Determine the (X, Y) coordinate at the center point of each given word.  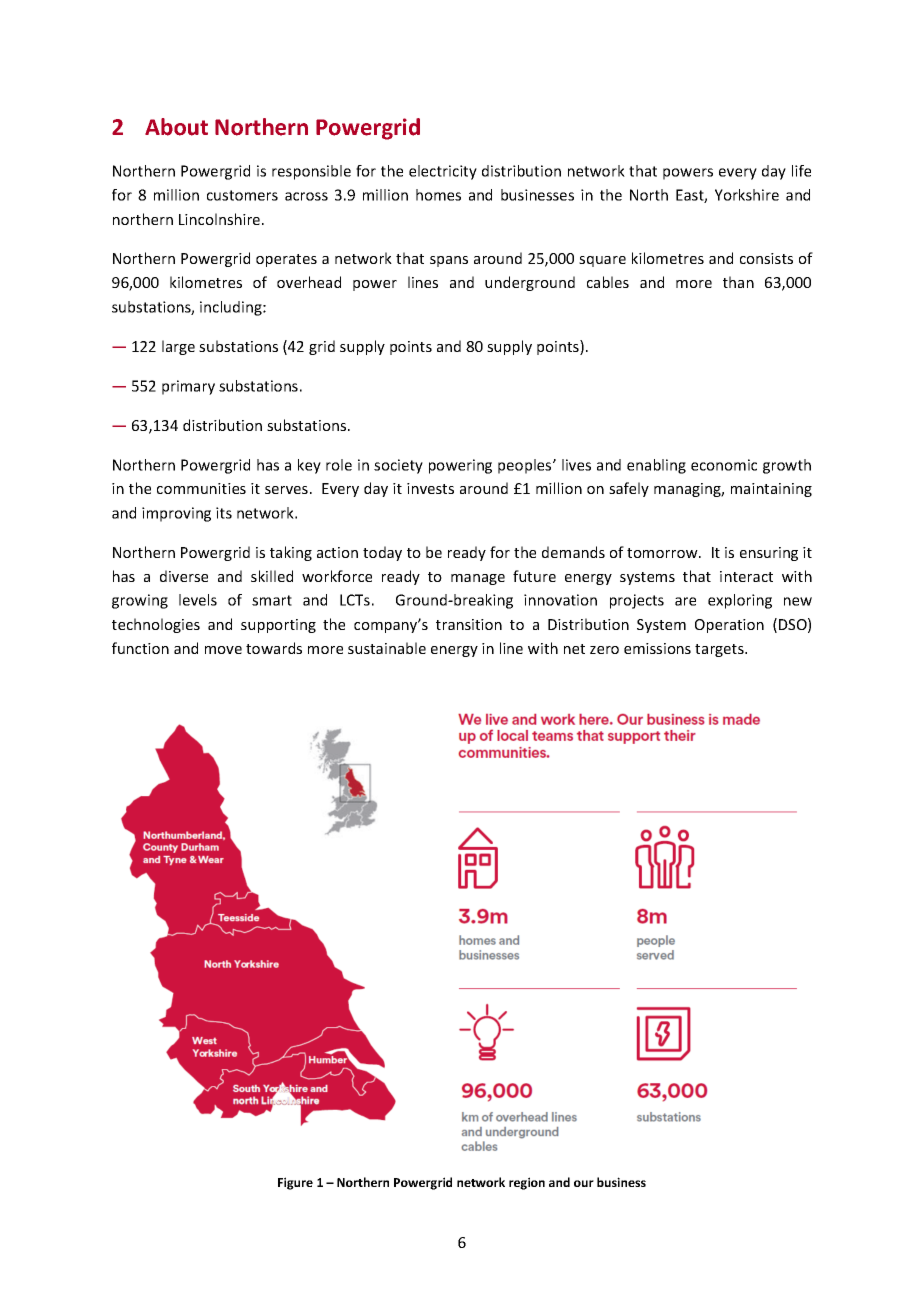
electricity (443, 172)
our (584, 1183)
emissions (657, 648)
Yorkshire (747, 195)
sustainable (387, 648)
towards (274, 648)
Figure (295, 1183)
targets (720, 650)
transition (469, 624)
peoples (526, 466)
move (223, 650)
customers (242, 195)
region (527, 1183)
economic (724, 465)
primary (188, 387)
